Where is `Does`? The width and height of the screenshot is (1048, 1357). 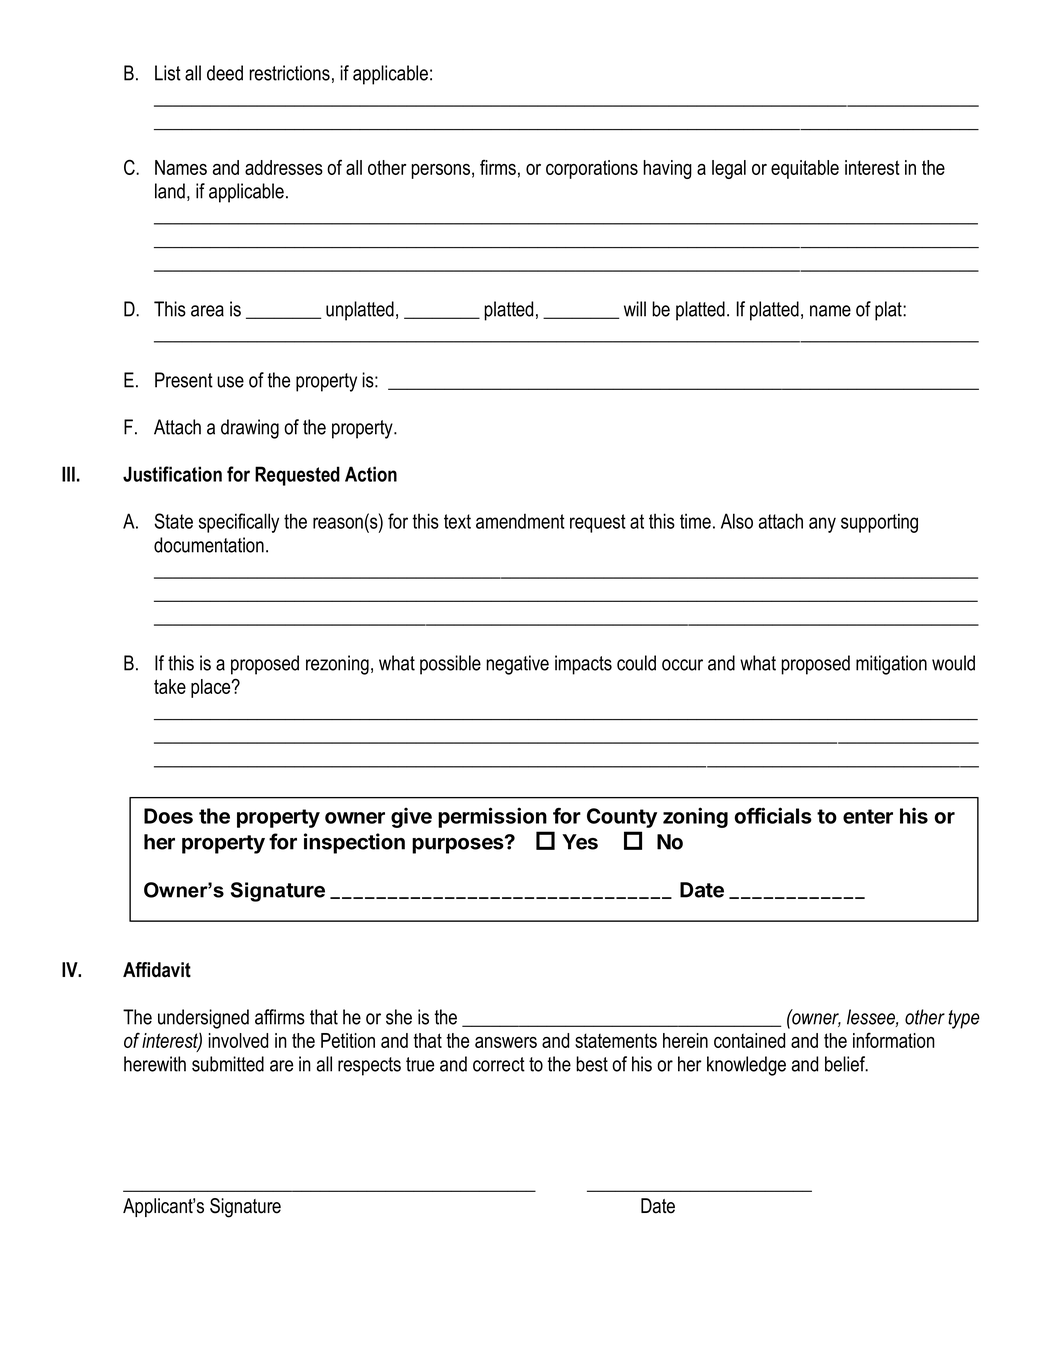 Does is located at coordinates (168, 816).
